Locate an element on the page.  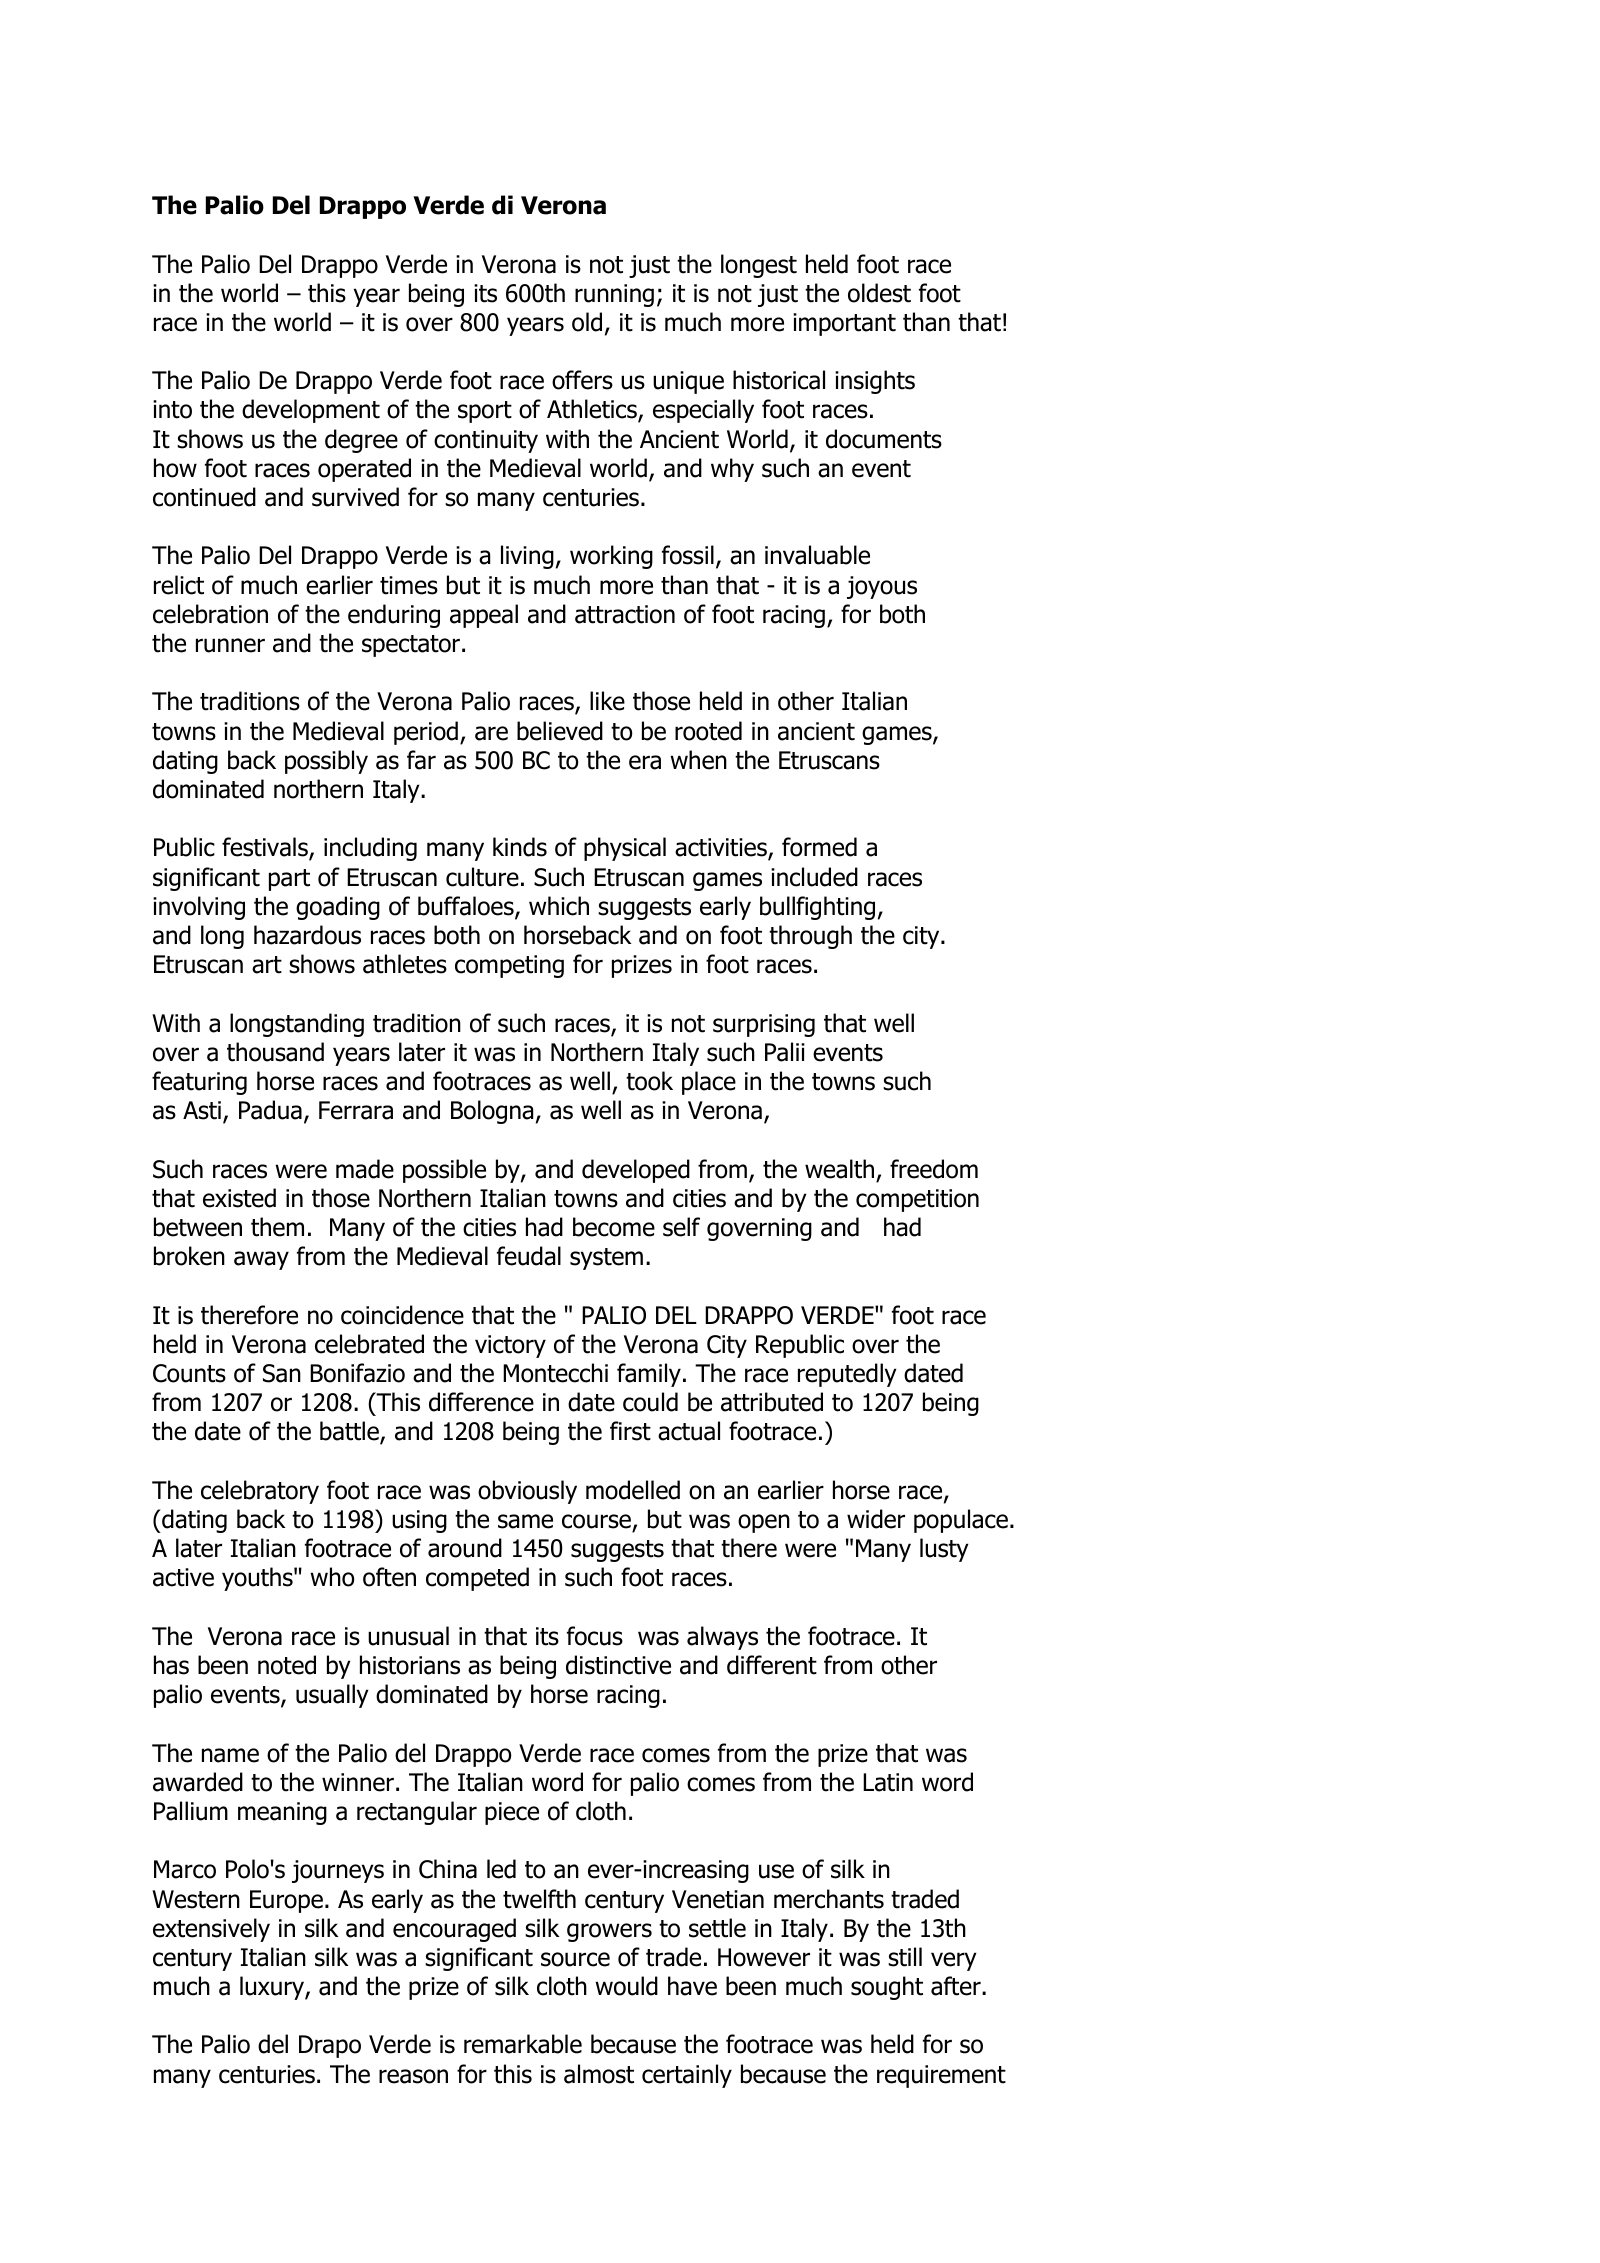
development is located at coordinates (311, 411).
